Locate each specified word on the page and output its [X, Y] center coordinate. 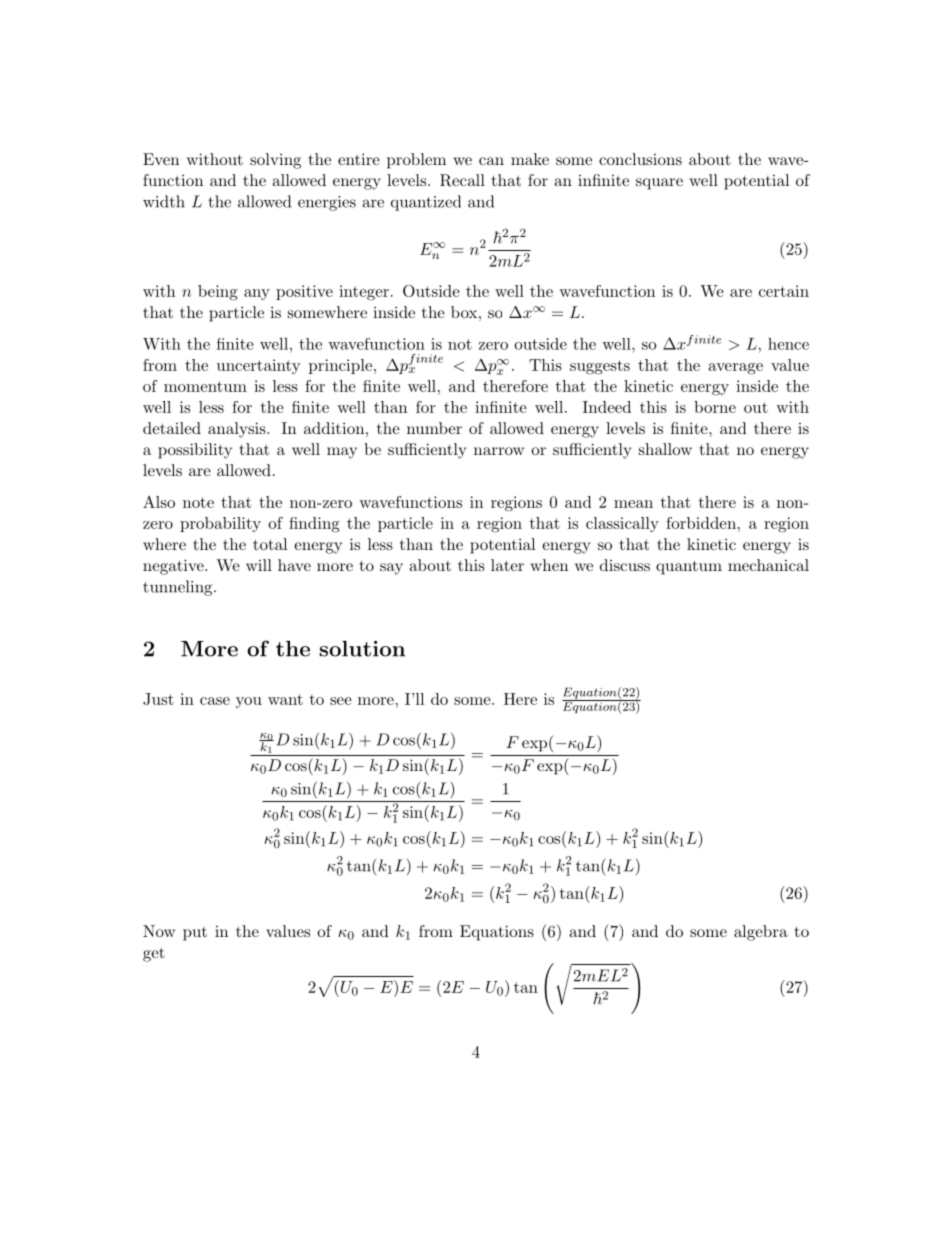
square [659, 184]
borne [715, 407]
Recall [462, 180]
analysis [238, 430]
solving [275, 161]
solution [362, 648]
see [341, 701]
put [195, 934]
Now [159, 931]
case [215, 701]
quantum [689, 567]
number [434, 428]
